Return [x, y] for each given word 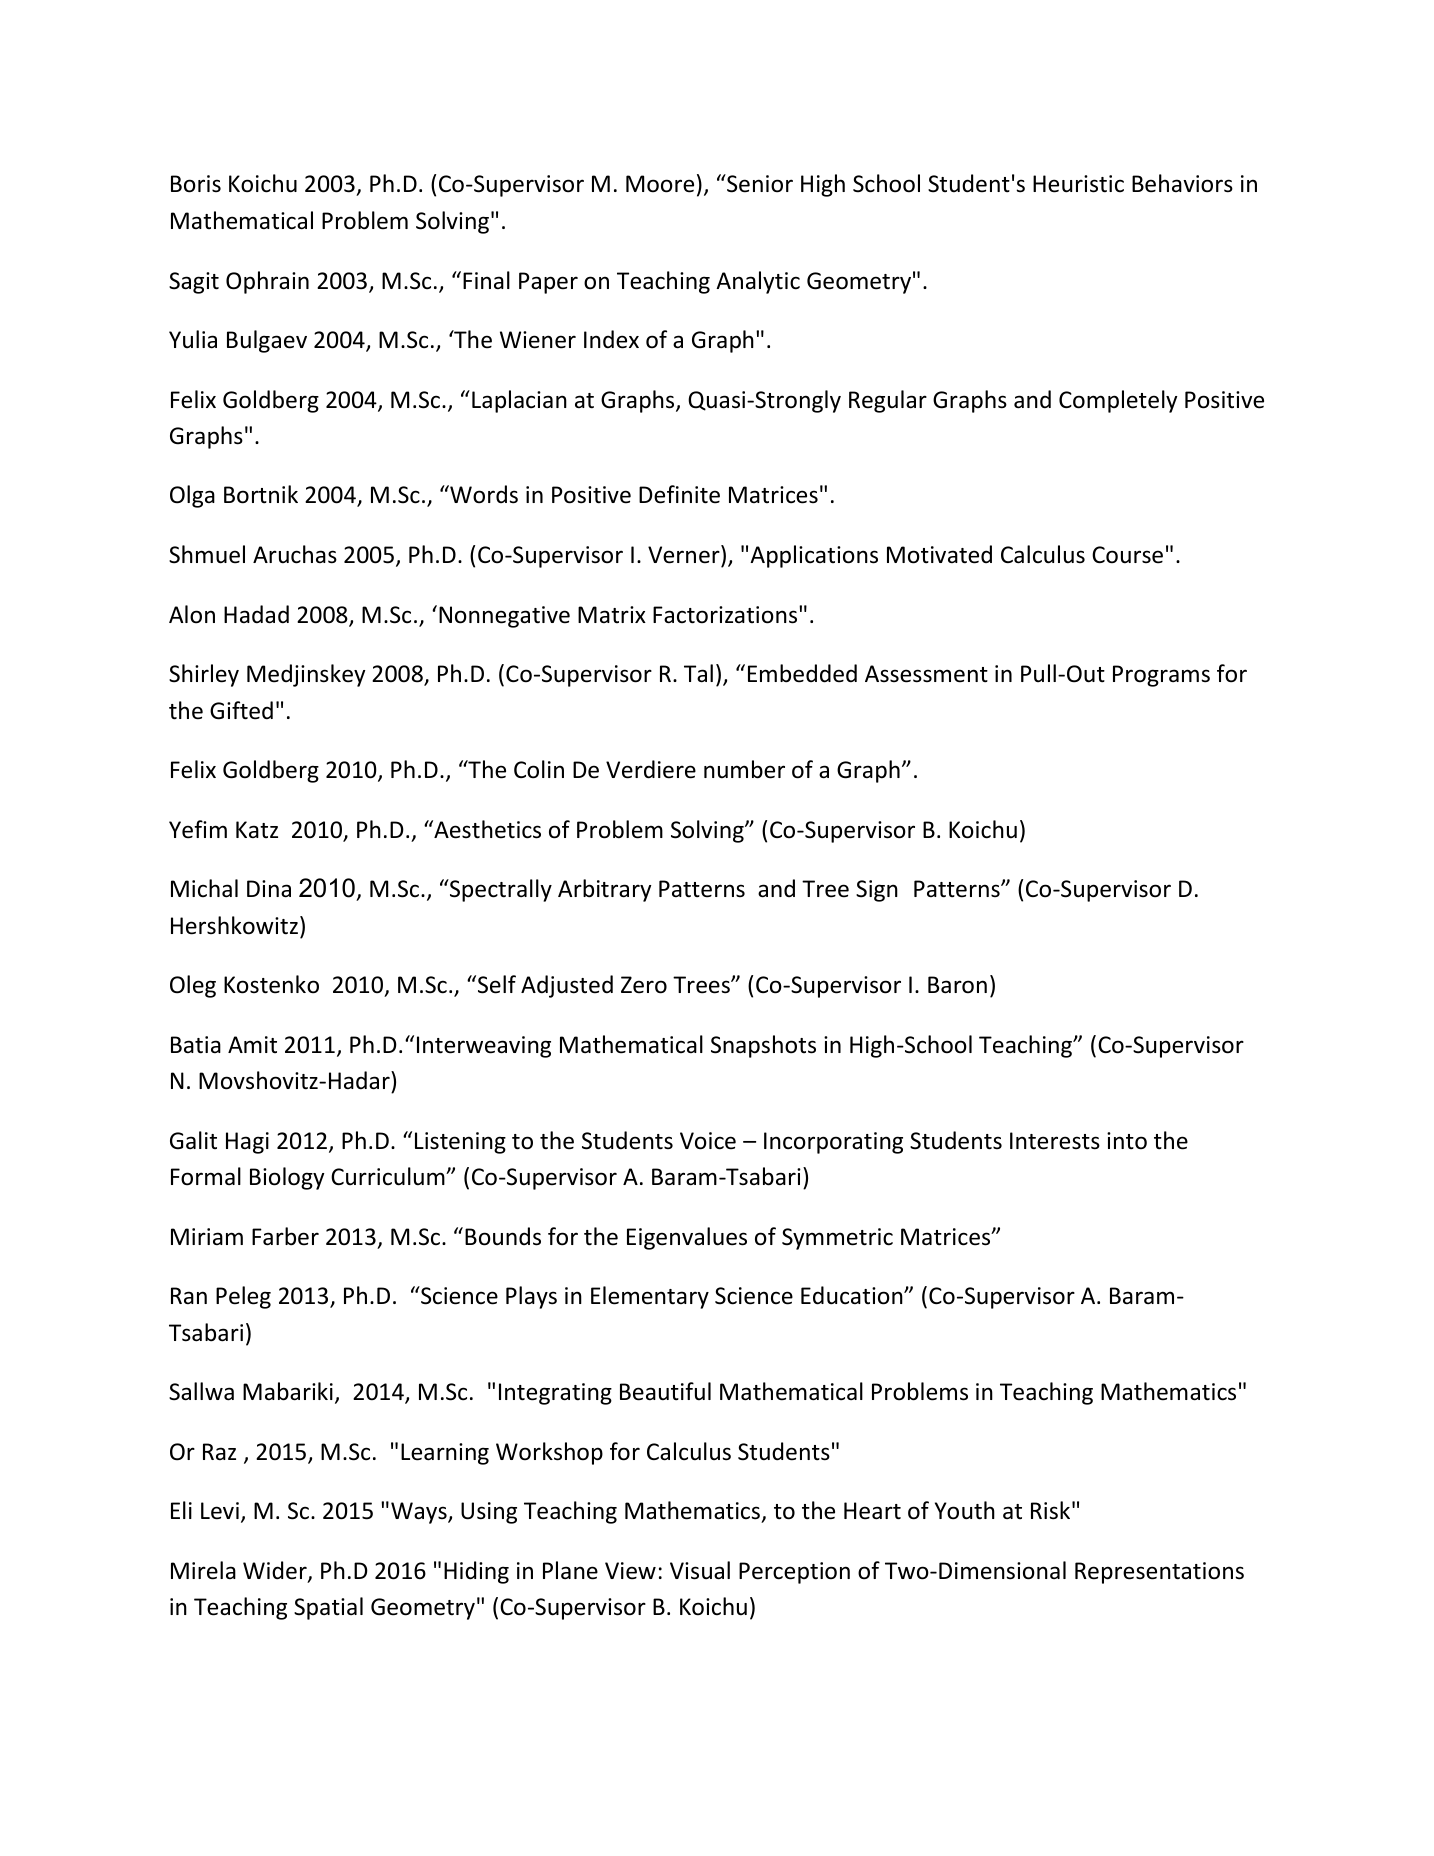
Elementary [650, 1297]
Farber [285, 1236]
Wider [276, 1571]
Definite [679, 494]
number [744, 769]
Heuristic [1078, 184]
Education [853, 1295]
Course [1127, 555]
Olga [192, 496]
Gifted [241, 710]
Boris [196, 184]
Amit [252, 1044]
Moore [660, 184]
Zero [644, 985]
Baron [957, 985]
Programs [1161, 676]
